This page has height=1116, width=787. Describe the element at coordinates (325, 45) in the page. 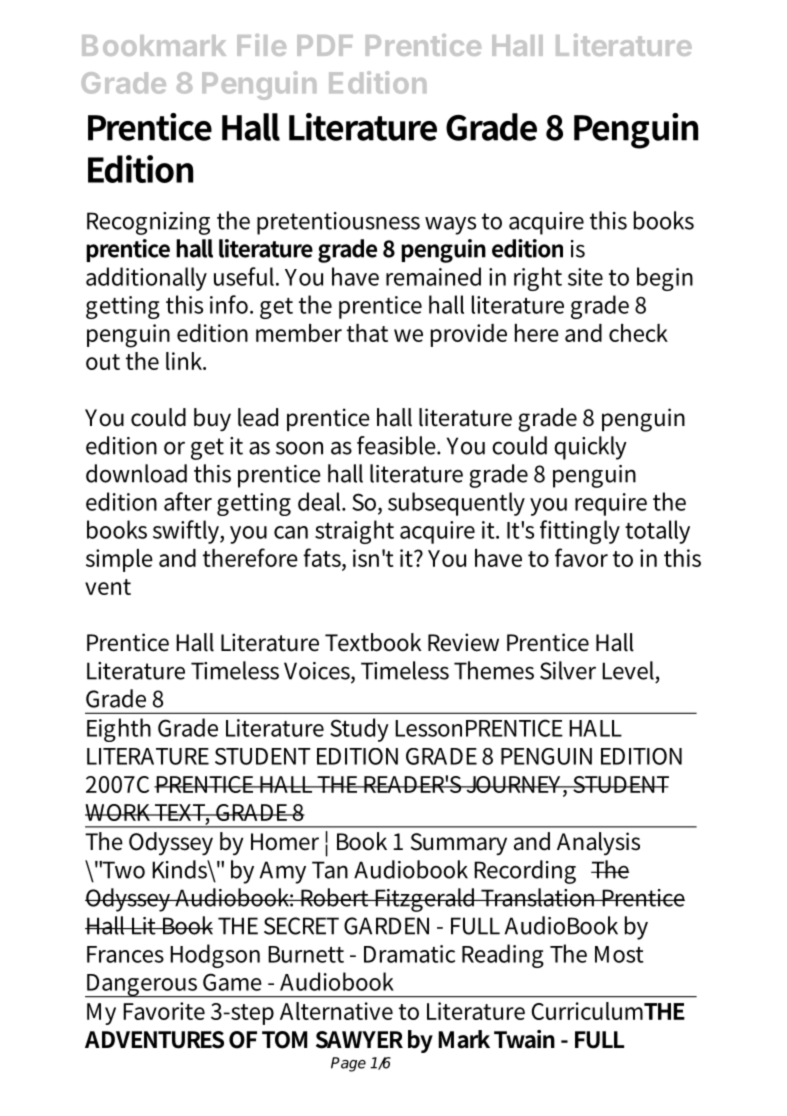

I see `PDF` at that location.
